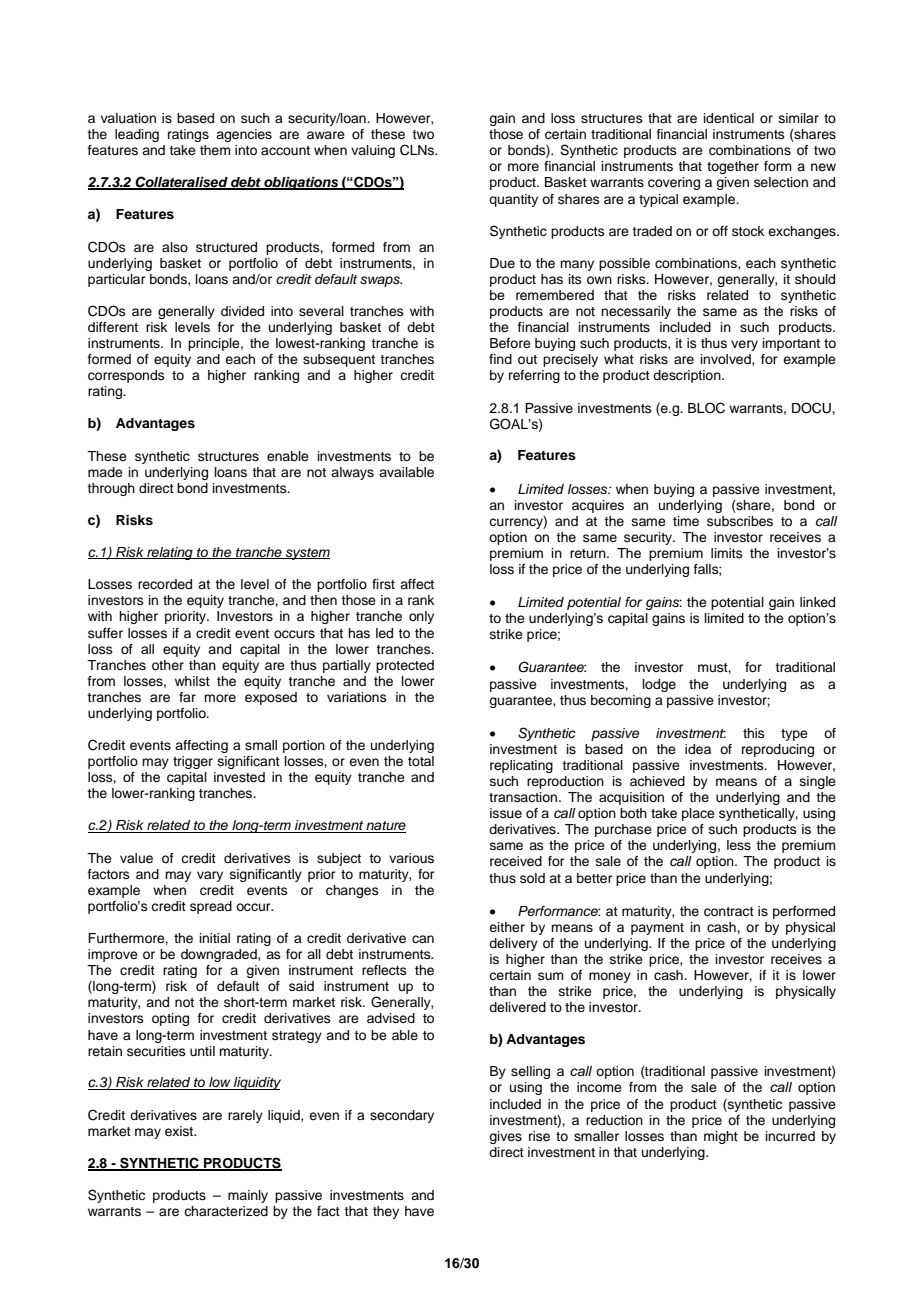 The image size is (924, 1308). What do you see at coordinates (513, 200) in the document?
I see `quantity` at bounding box center [513, 200].
